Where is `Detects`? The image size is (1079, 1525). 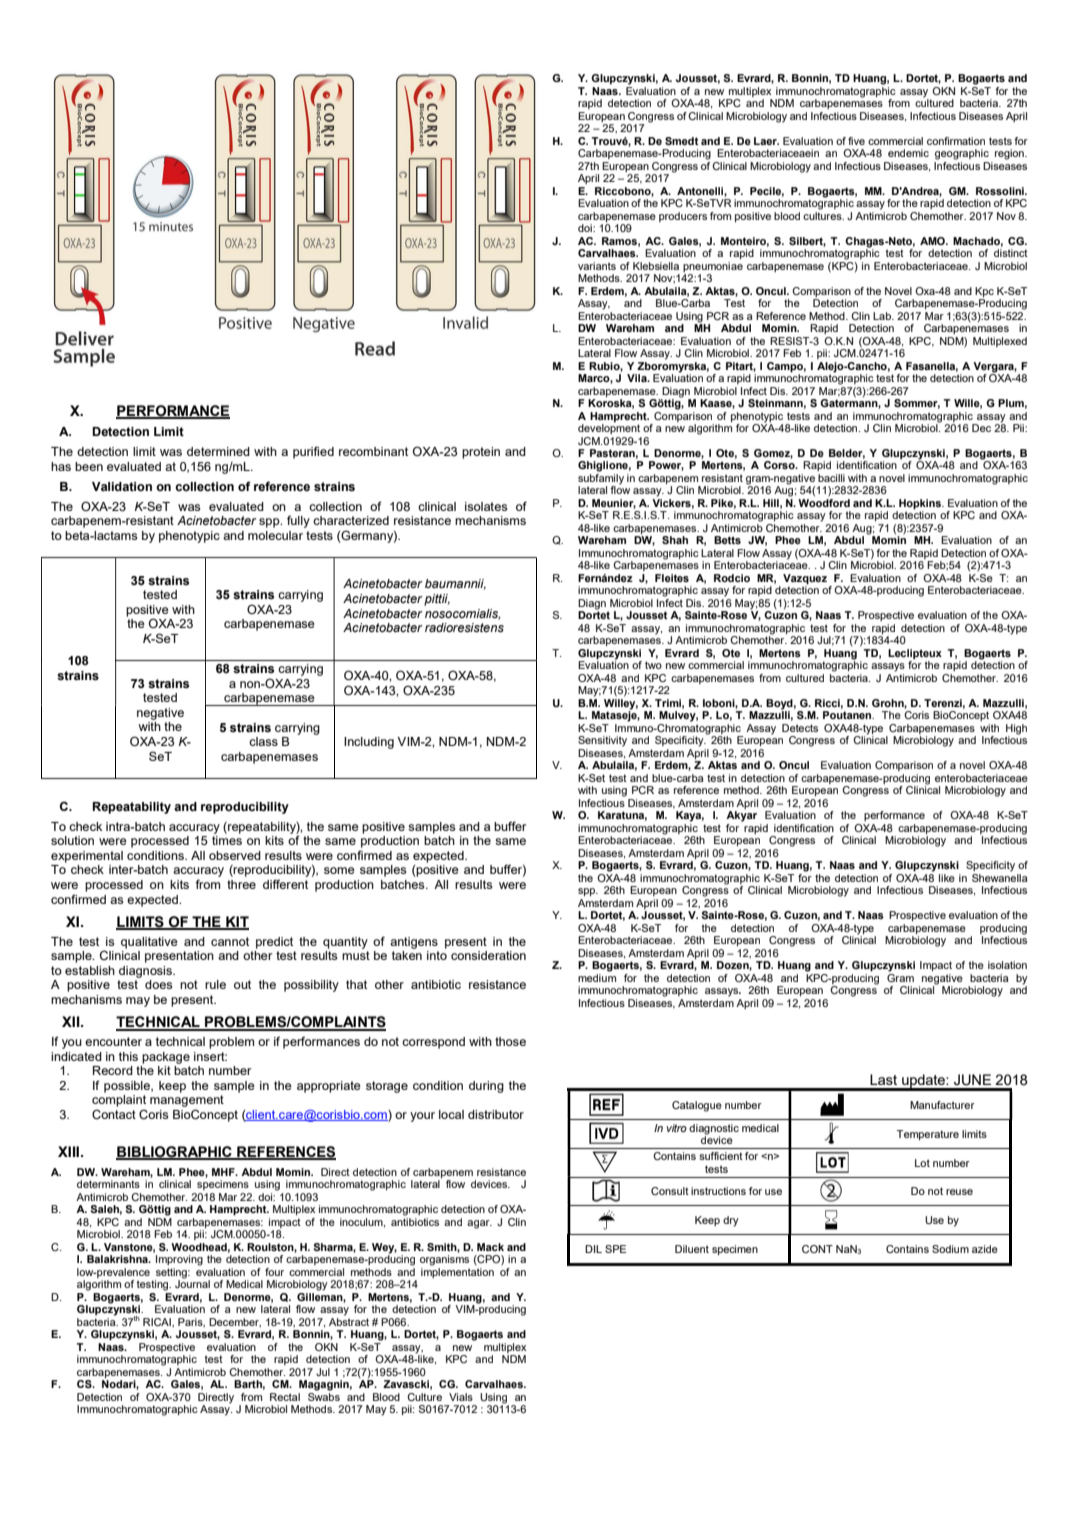
Detects is located at coordinates (800, 728).
